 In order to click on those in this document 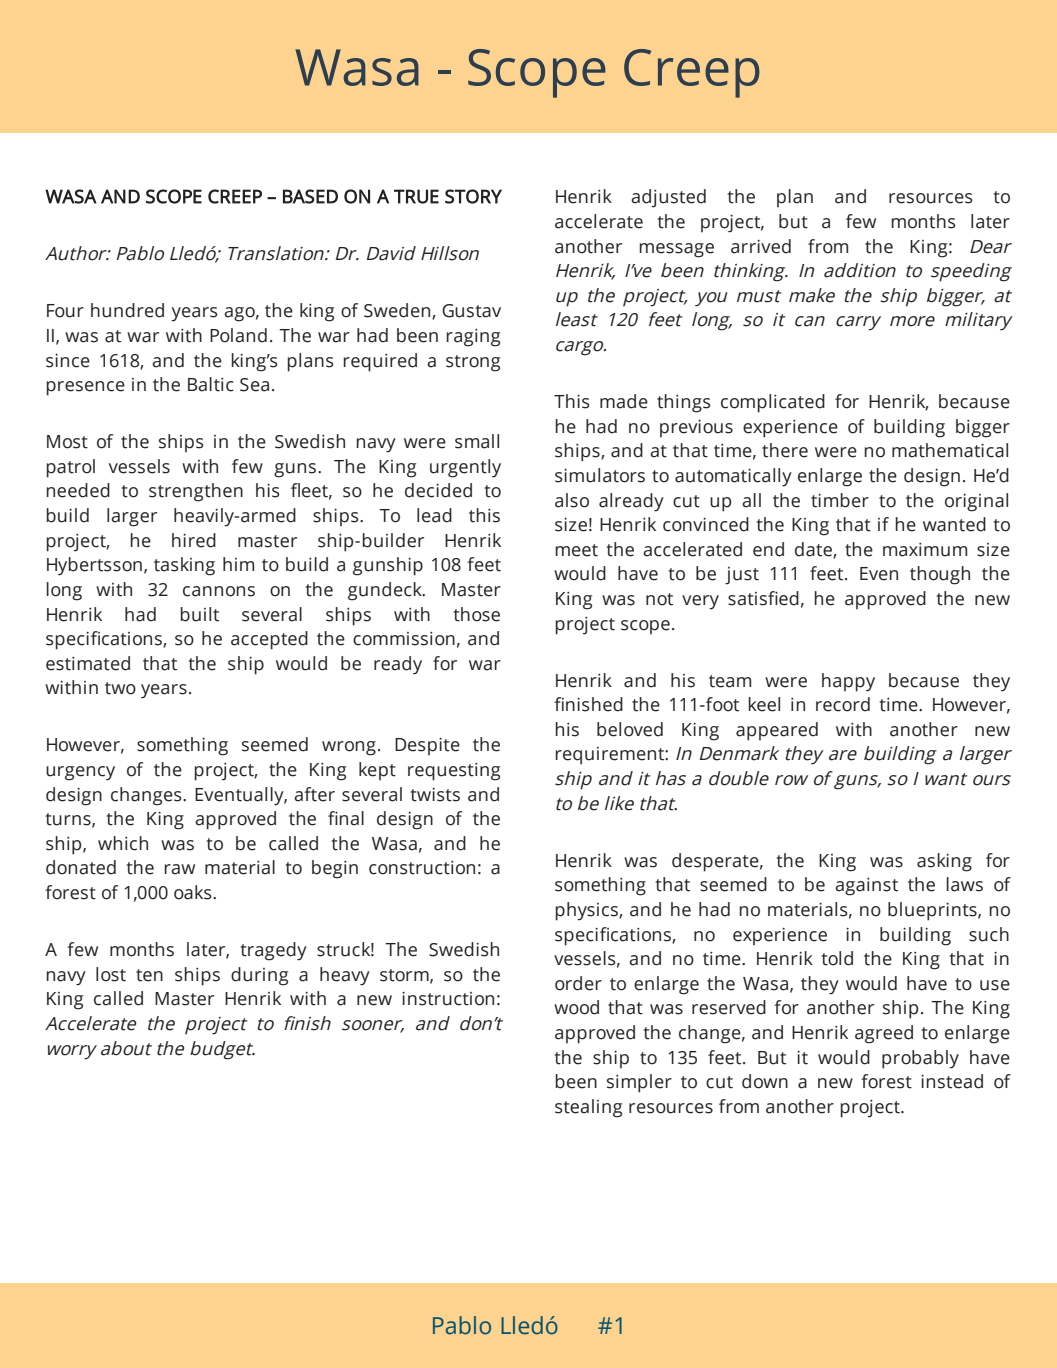, I will do `click(476, 614)`.
